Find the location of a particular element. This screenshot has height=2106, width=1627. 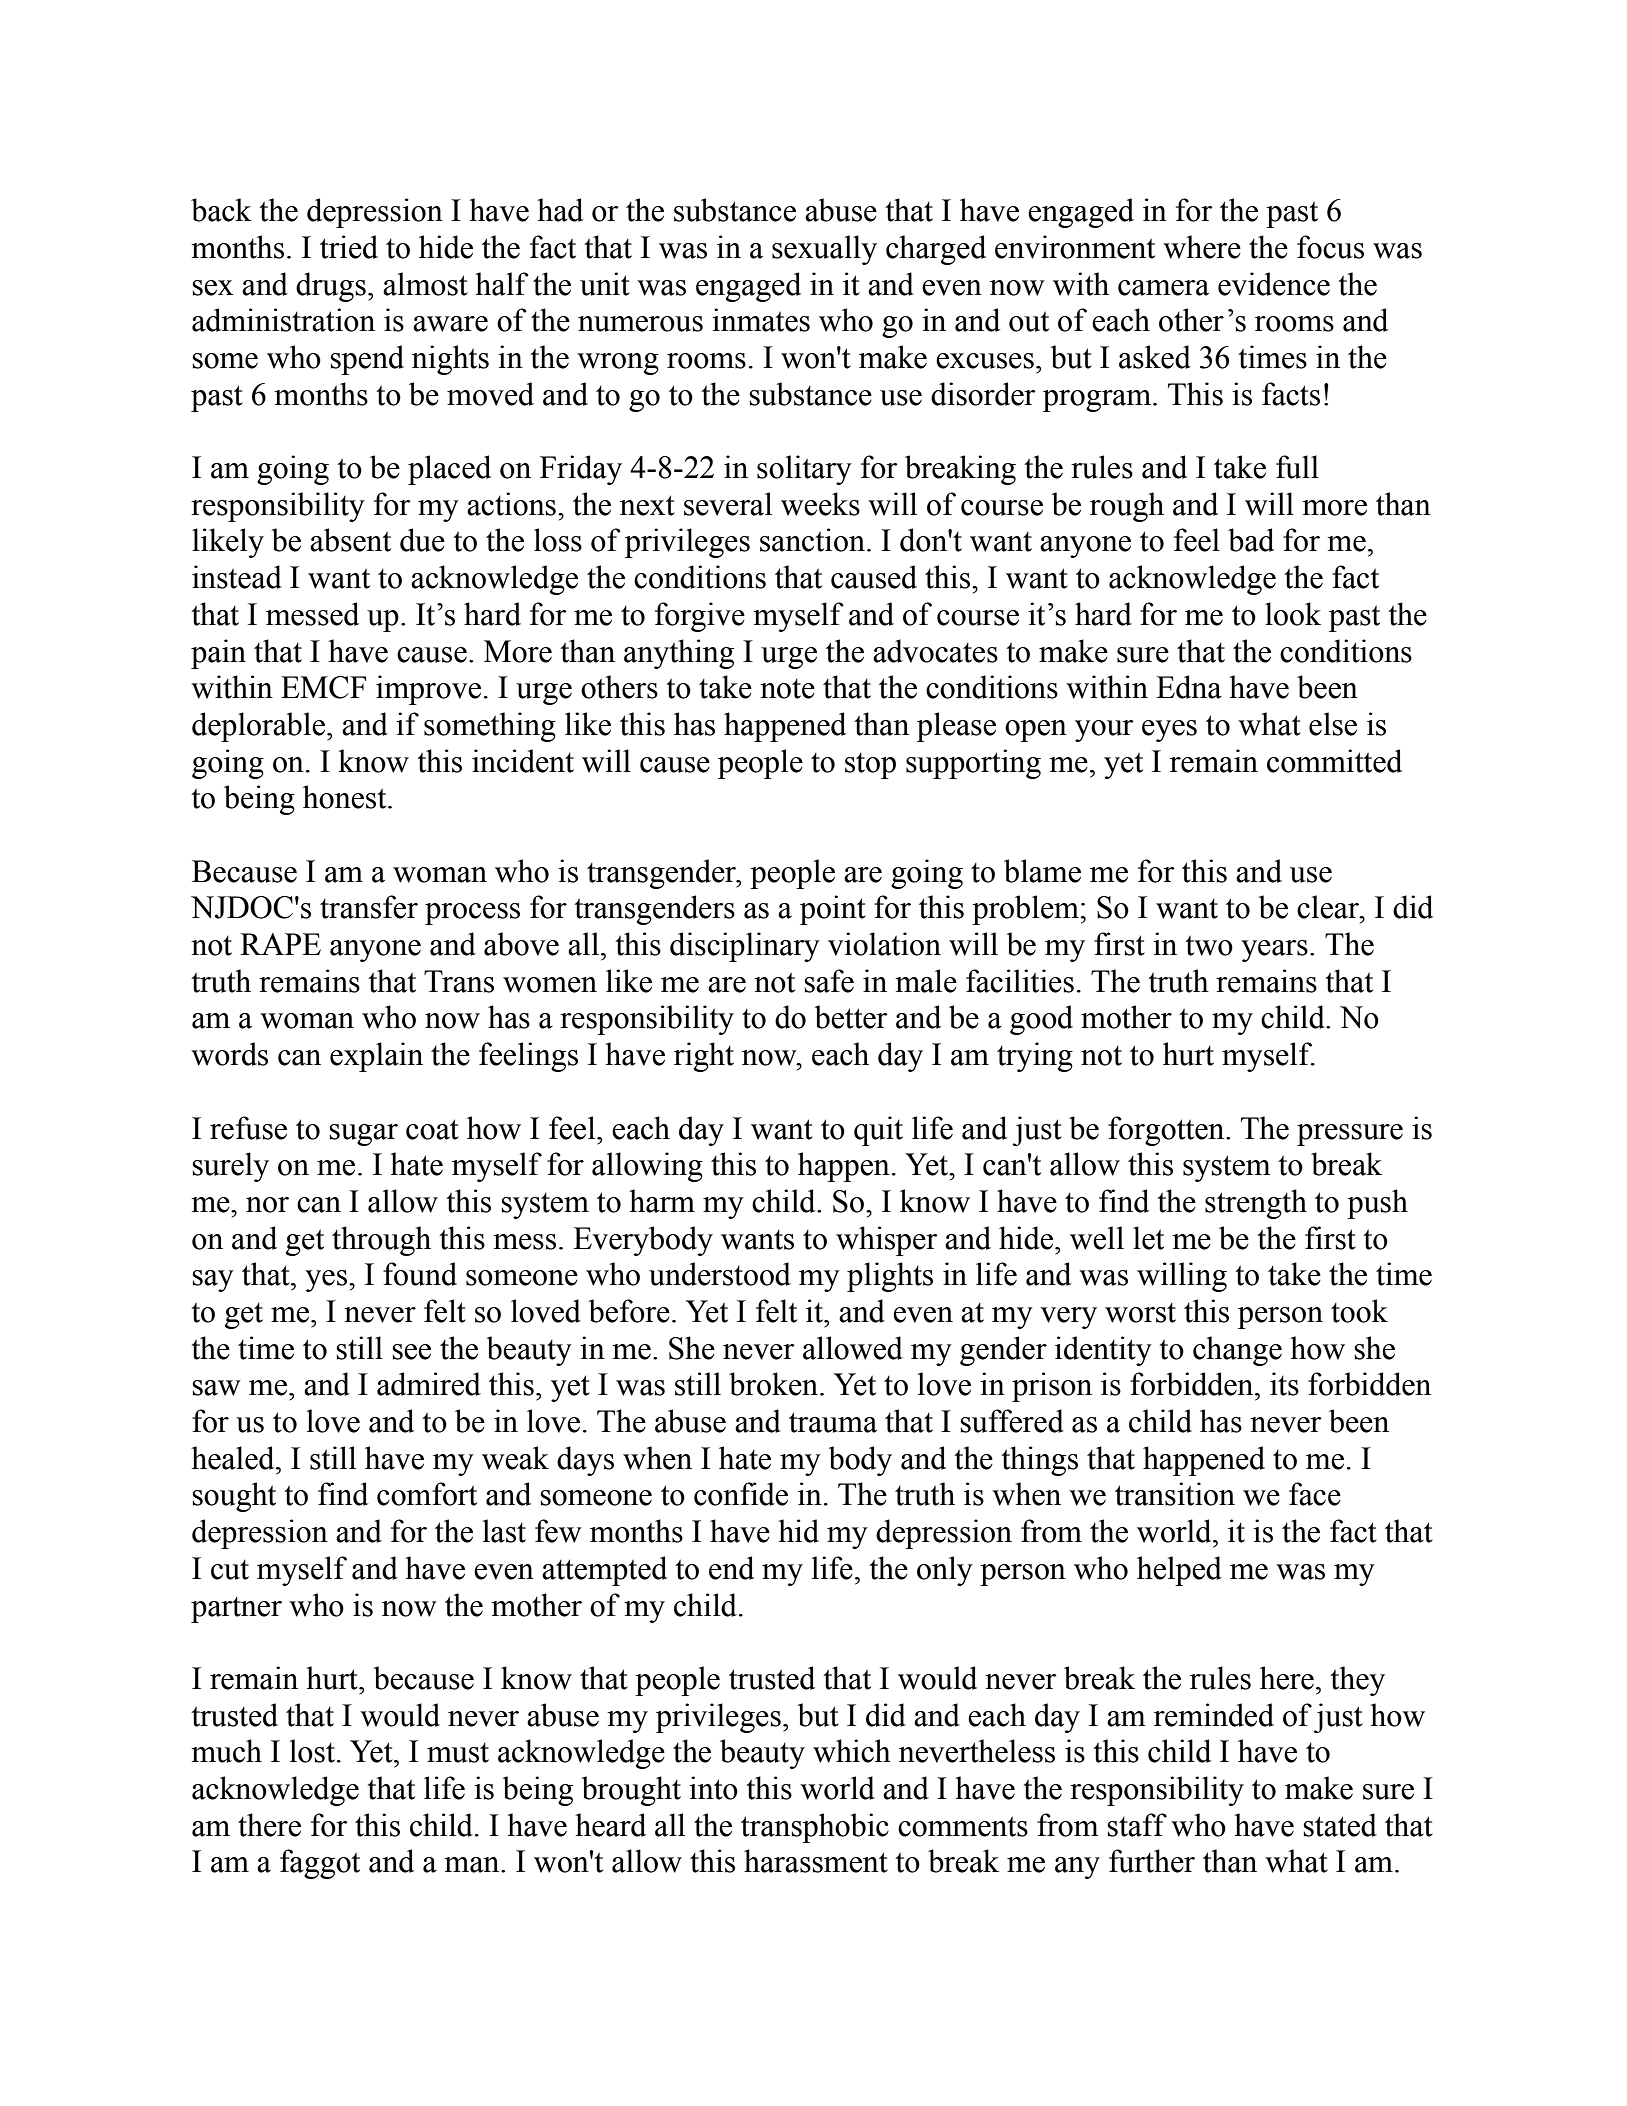

evidence is located at coordinates (1274, 284).
